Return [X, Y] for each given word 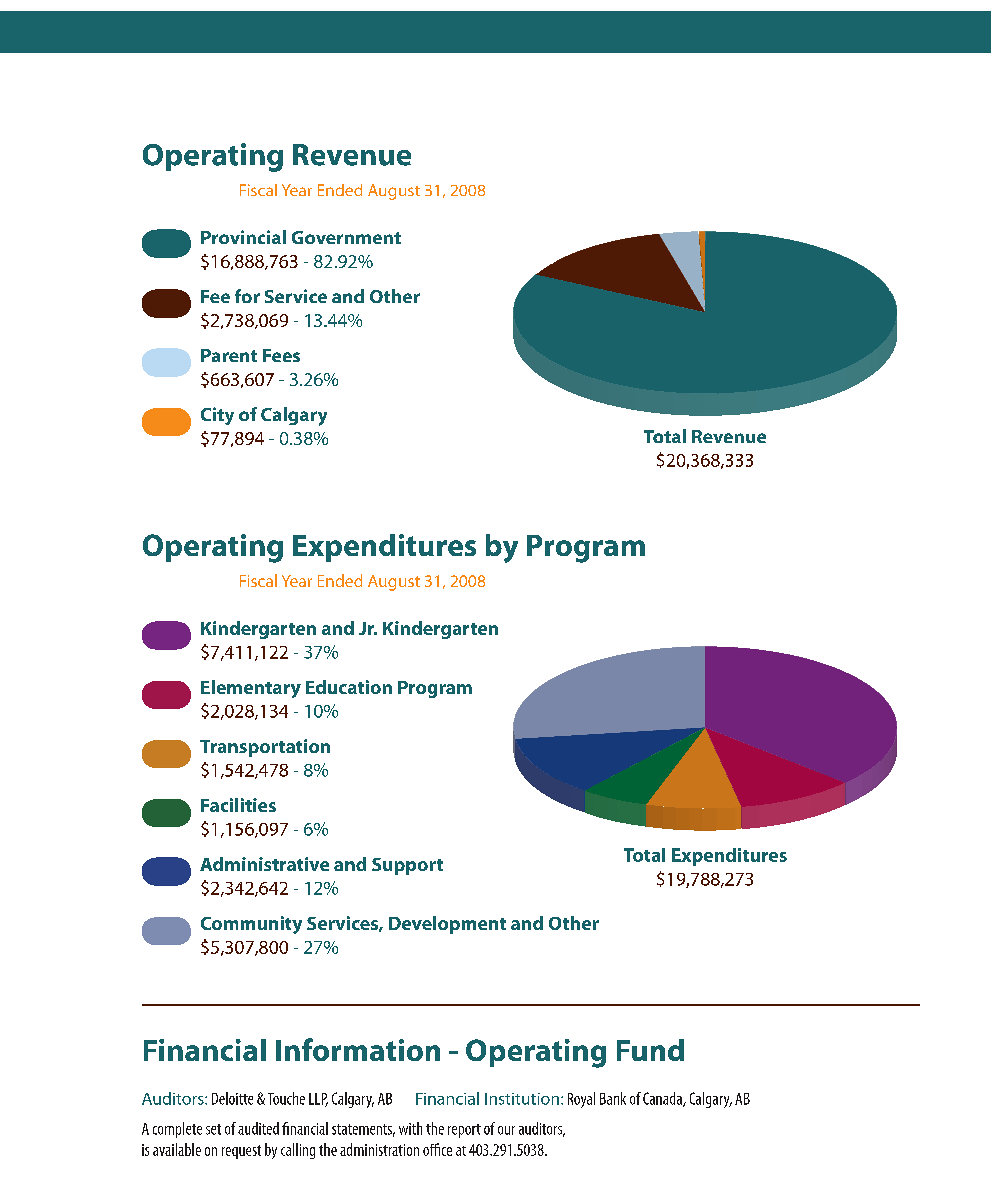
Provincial [243, 237]
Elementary [251, 689]
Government [346, 237]
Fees [281, 355]
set [213, 1129]
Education [349, 687]
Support [407, 866]
